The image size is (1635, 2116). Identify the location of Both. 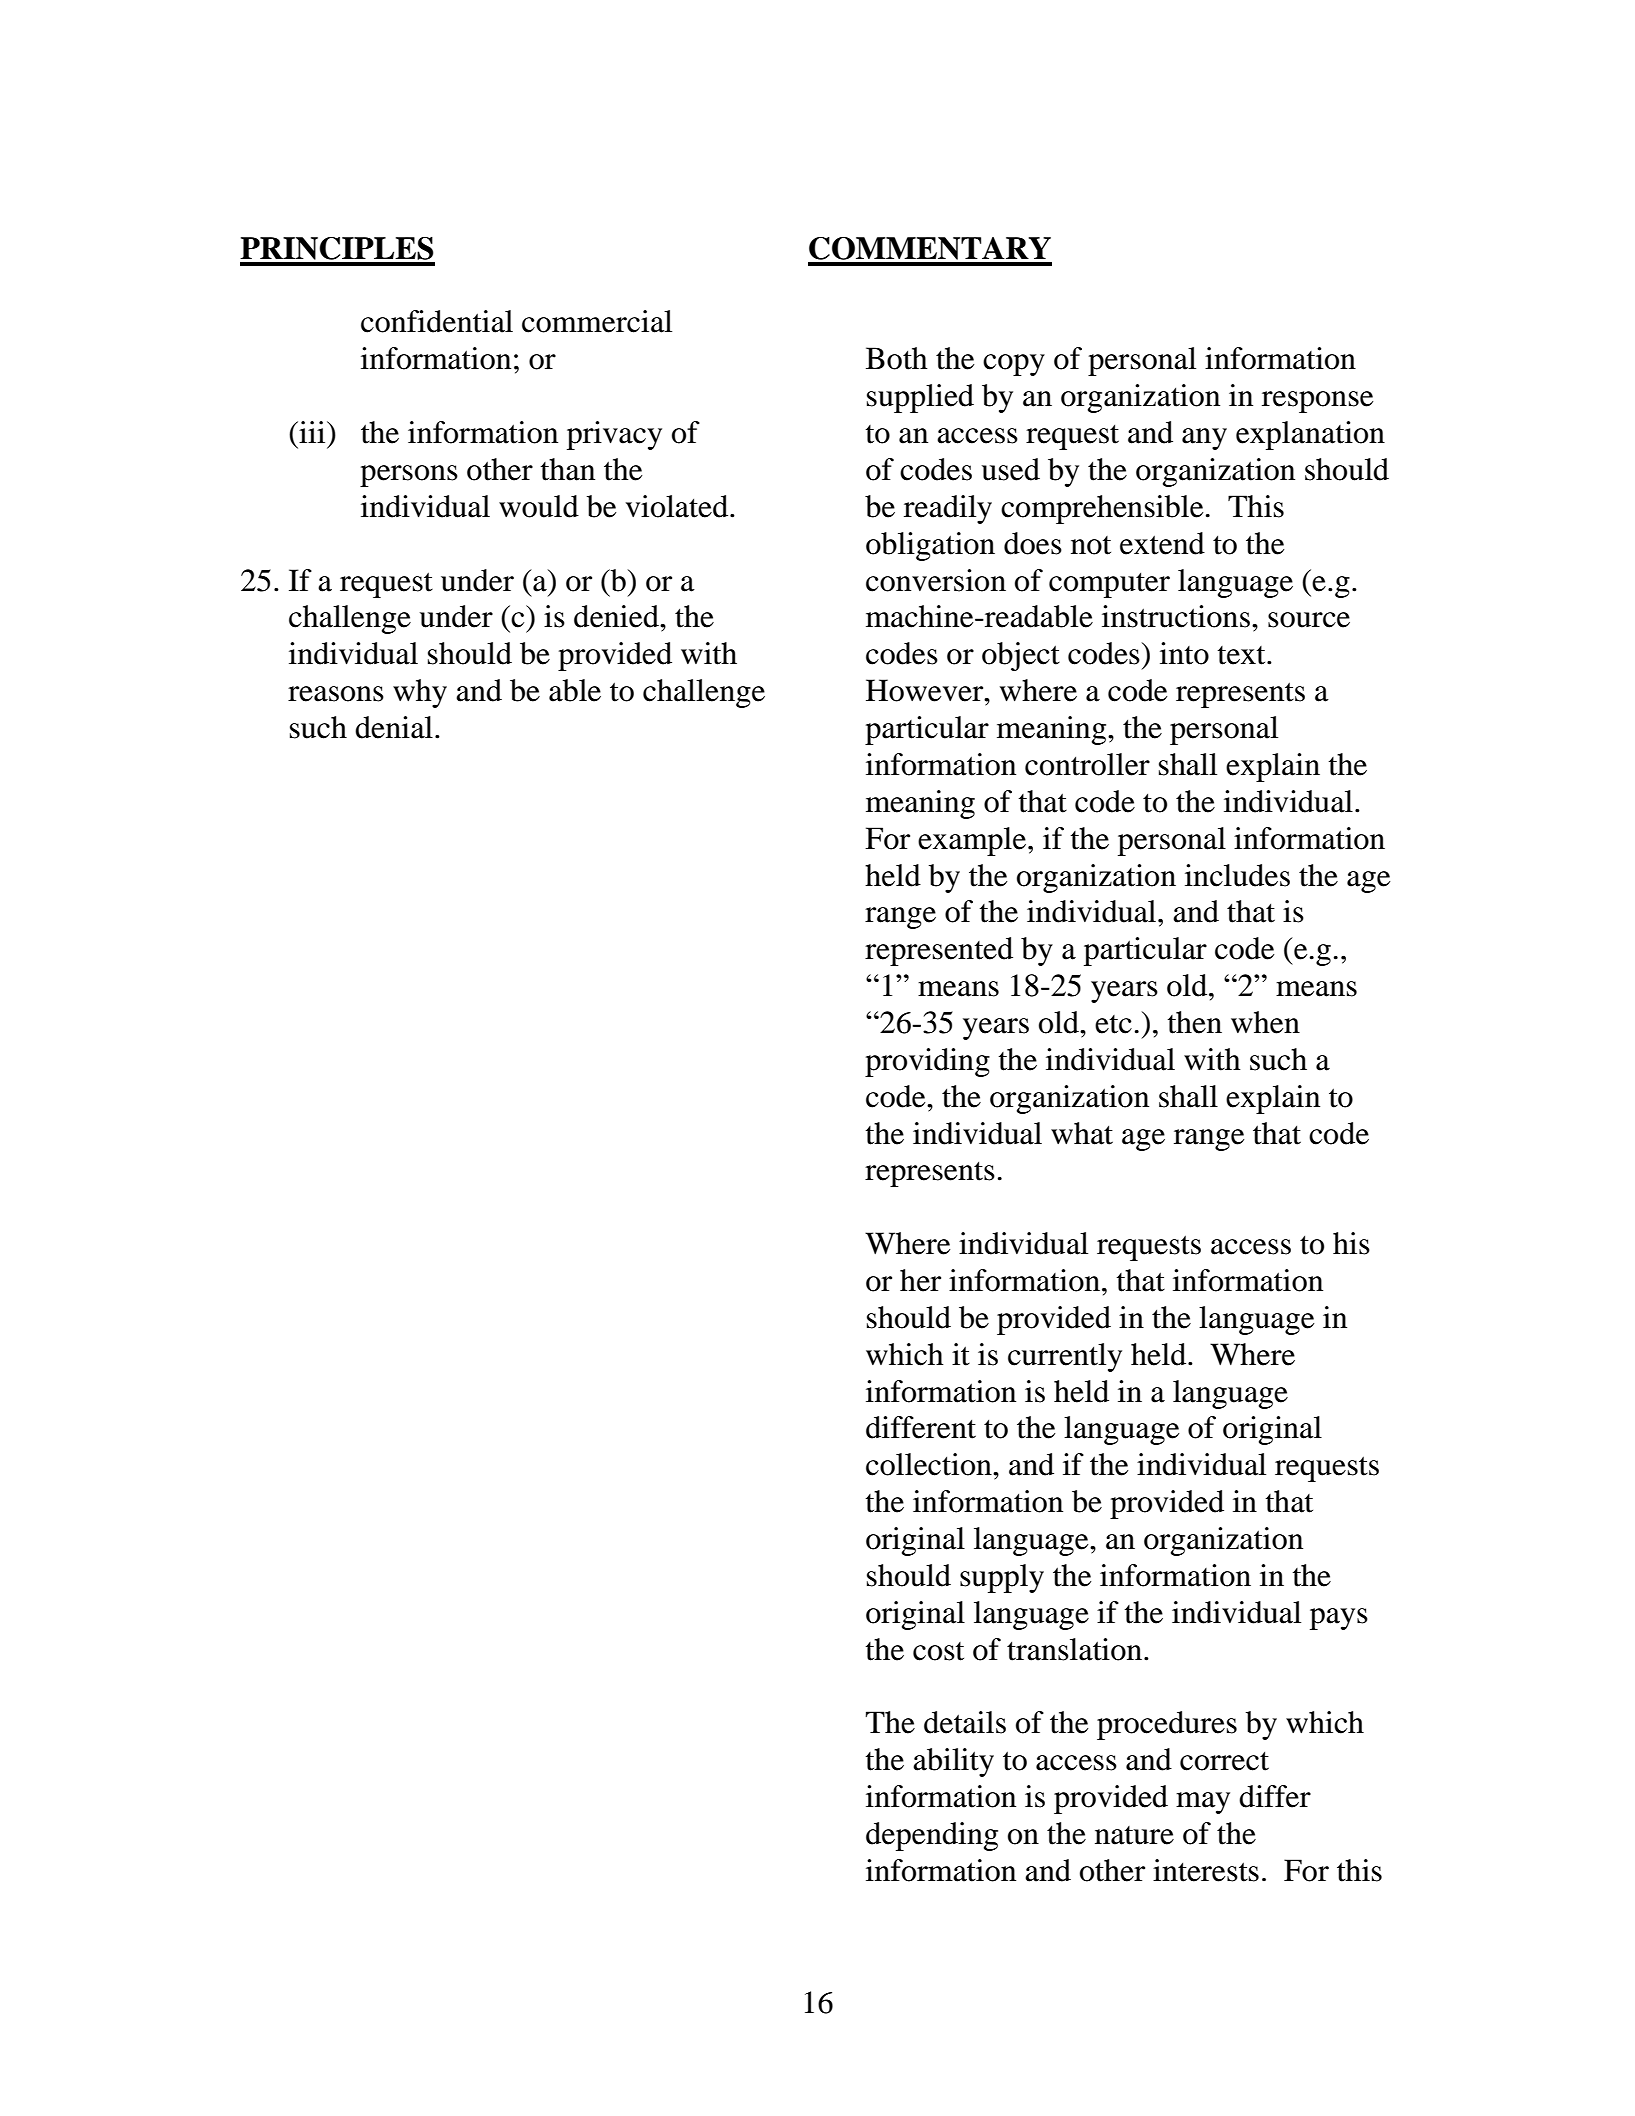
(897, 358).
